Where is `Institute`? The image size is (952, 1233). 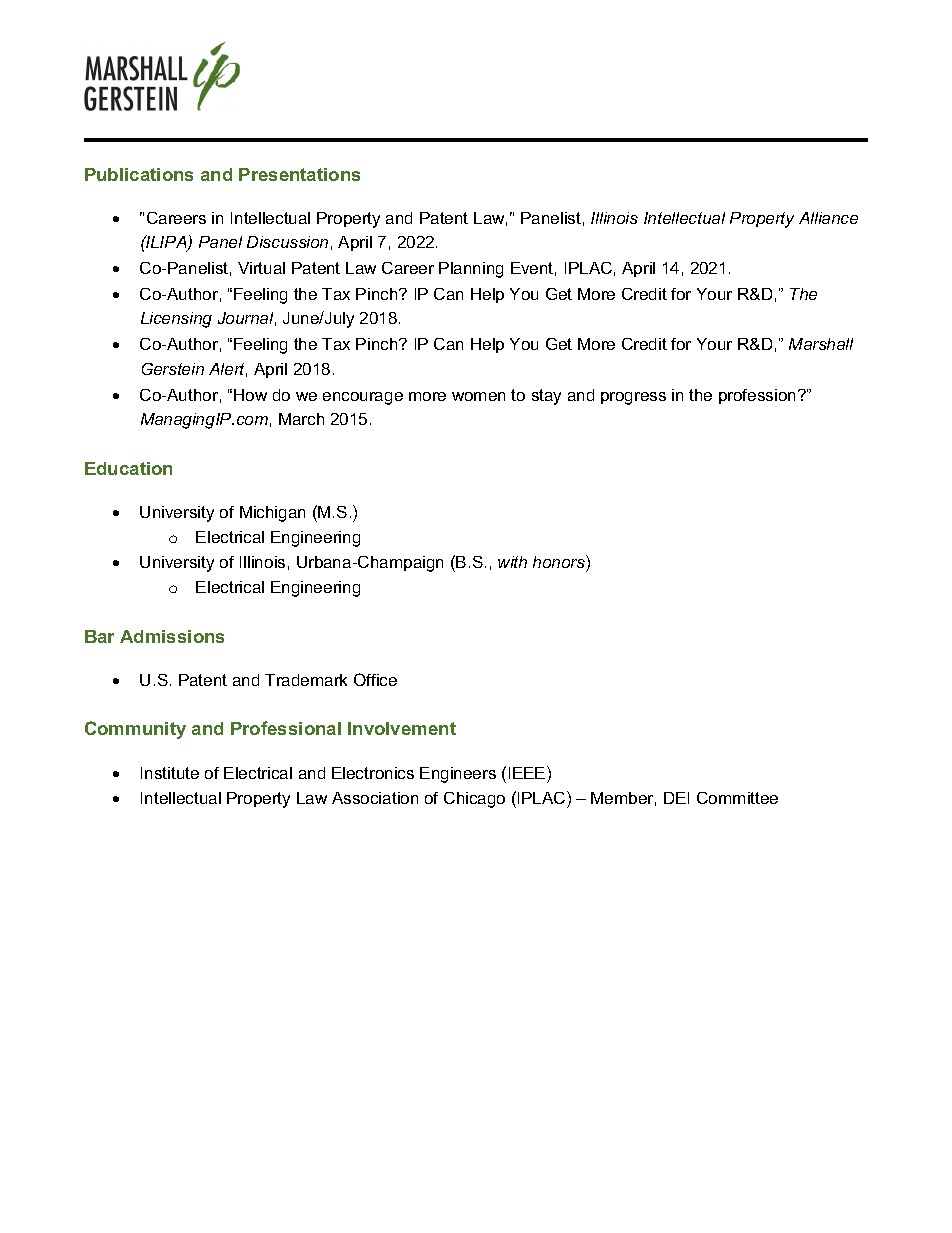
Institute is located at coordinates (170, 773).
